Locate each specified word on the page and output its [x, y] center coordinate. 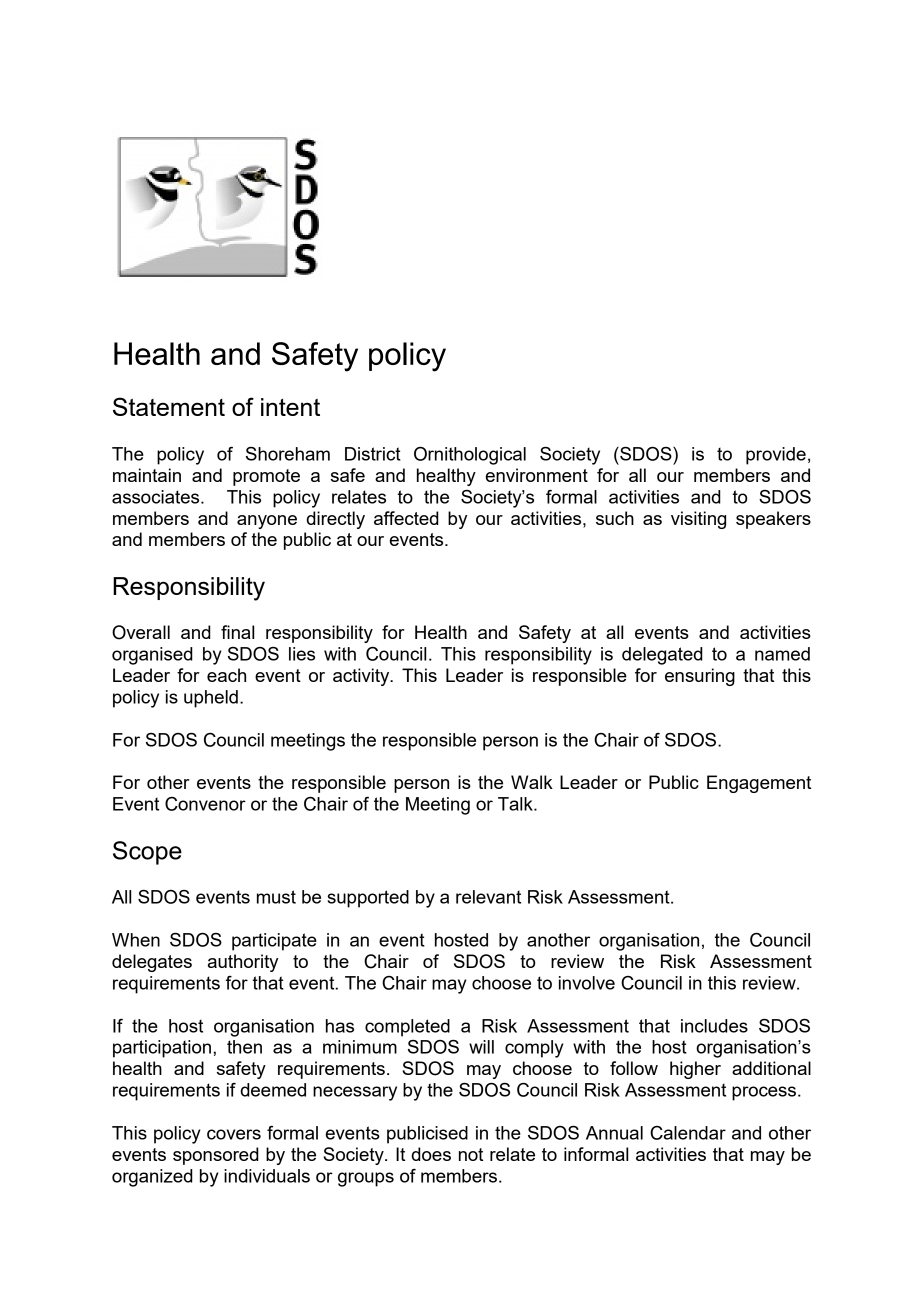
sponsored [216, 1156]
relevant [488, 897]
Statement [169, 406]
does [431, 1154]
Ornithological [470, 456]
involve [587, 983]
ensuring [700, 677]
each [226, 675]
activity [362, 677]
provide [776, 456]
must [276, 897]
